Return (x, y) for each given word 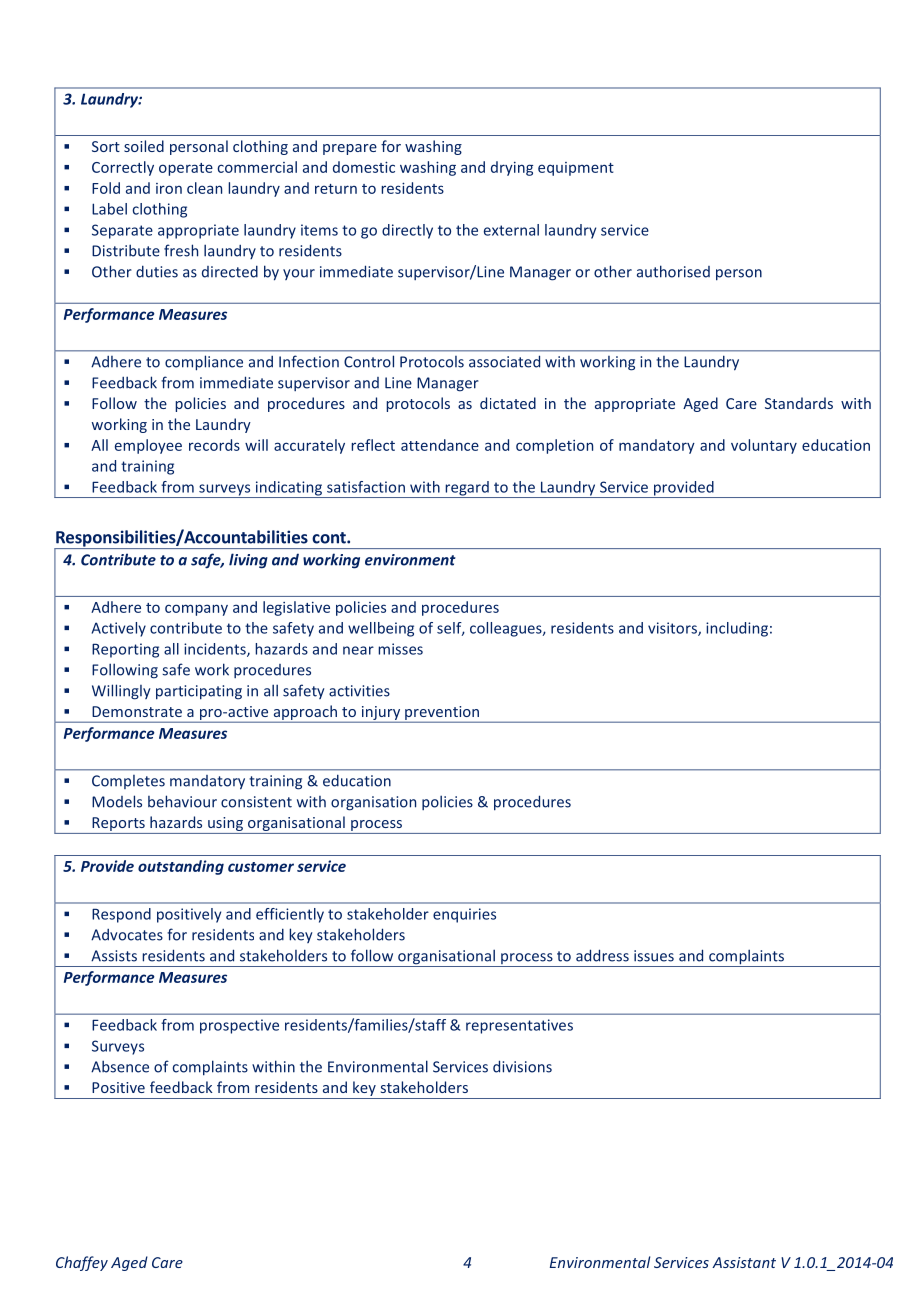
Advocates (127, 935)
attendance (440, 445)
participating (199, 692)
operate (186, 169)
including (737, 629)
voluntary (764, 446)
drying (512, 168)
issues (654, 956)
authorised (673, 271)
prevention (442, 714)
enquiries (464, 915)
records (214, 445)
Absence (120, 1066)
